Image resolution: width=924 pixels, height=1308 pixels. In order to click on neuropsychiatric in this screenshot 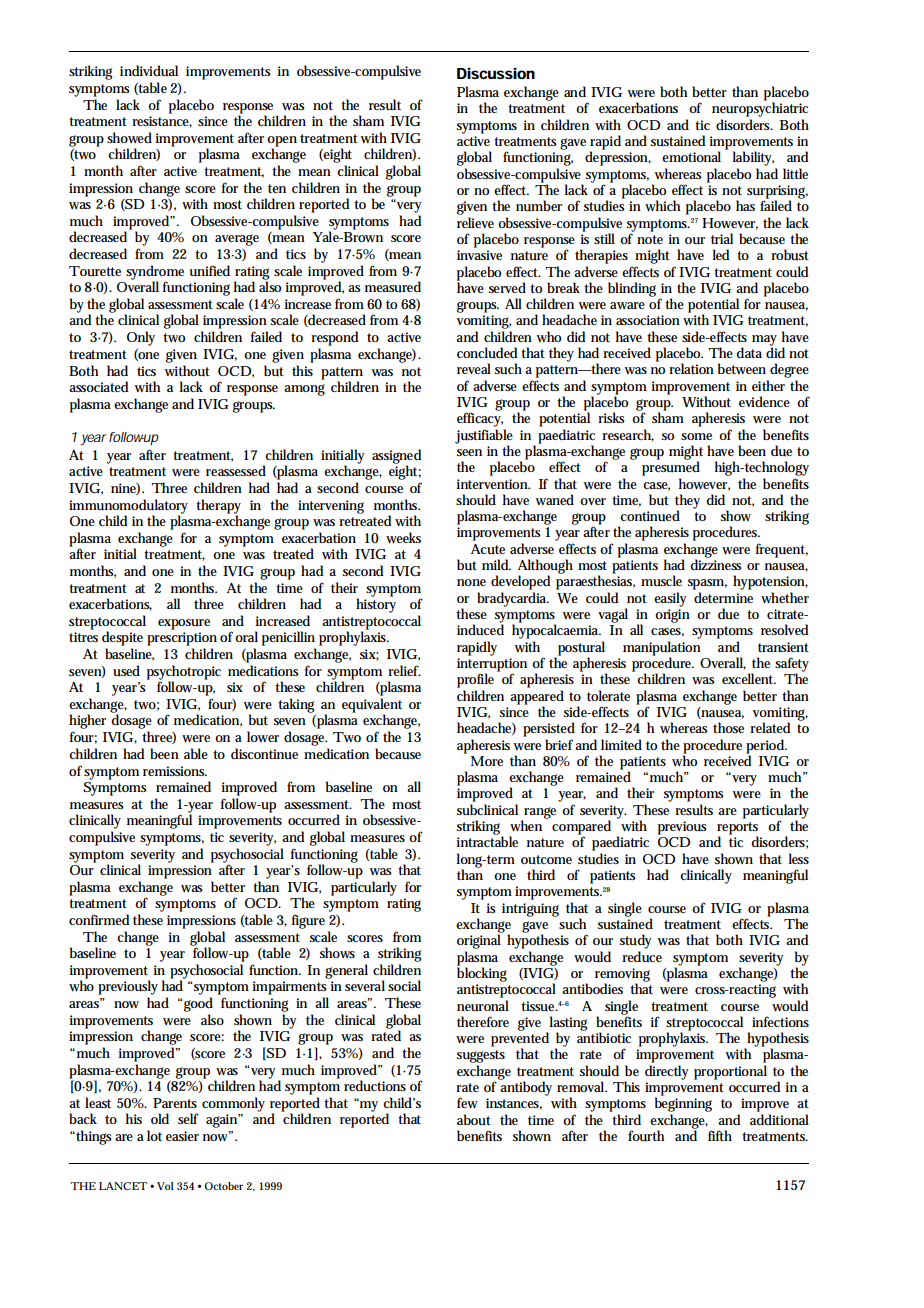, I will do `click(760, 109)`.
